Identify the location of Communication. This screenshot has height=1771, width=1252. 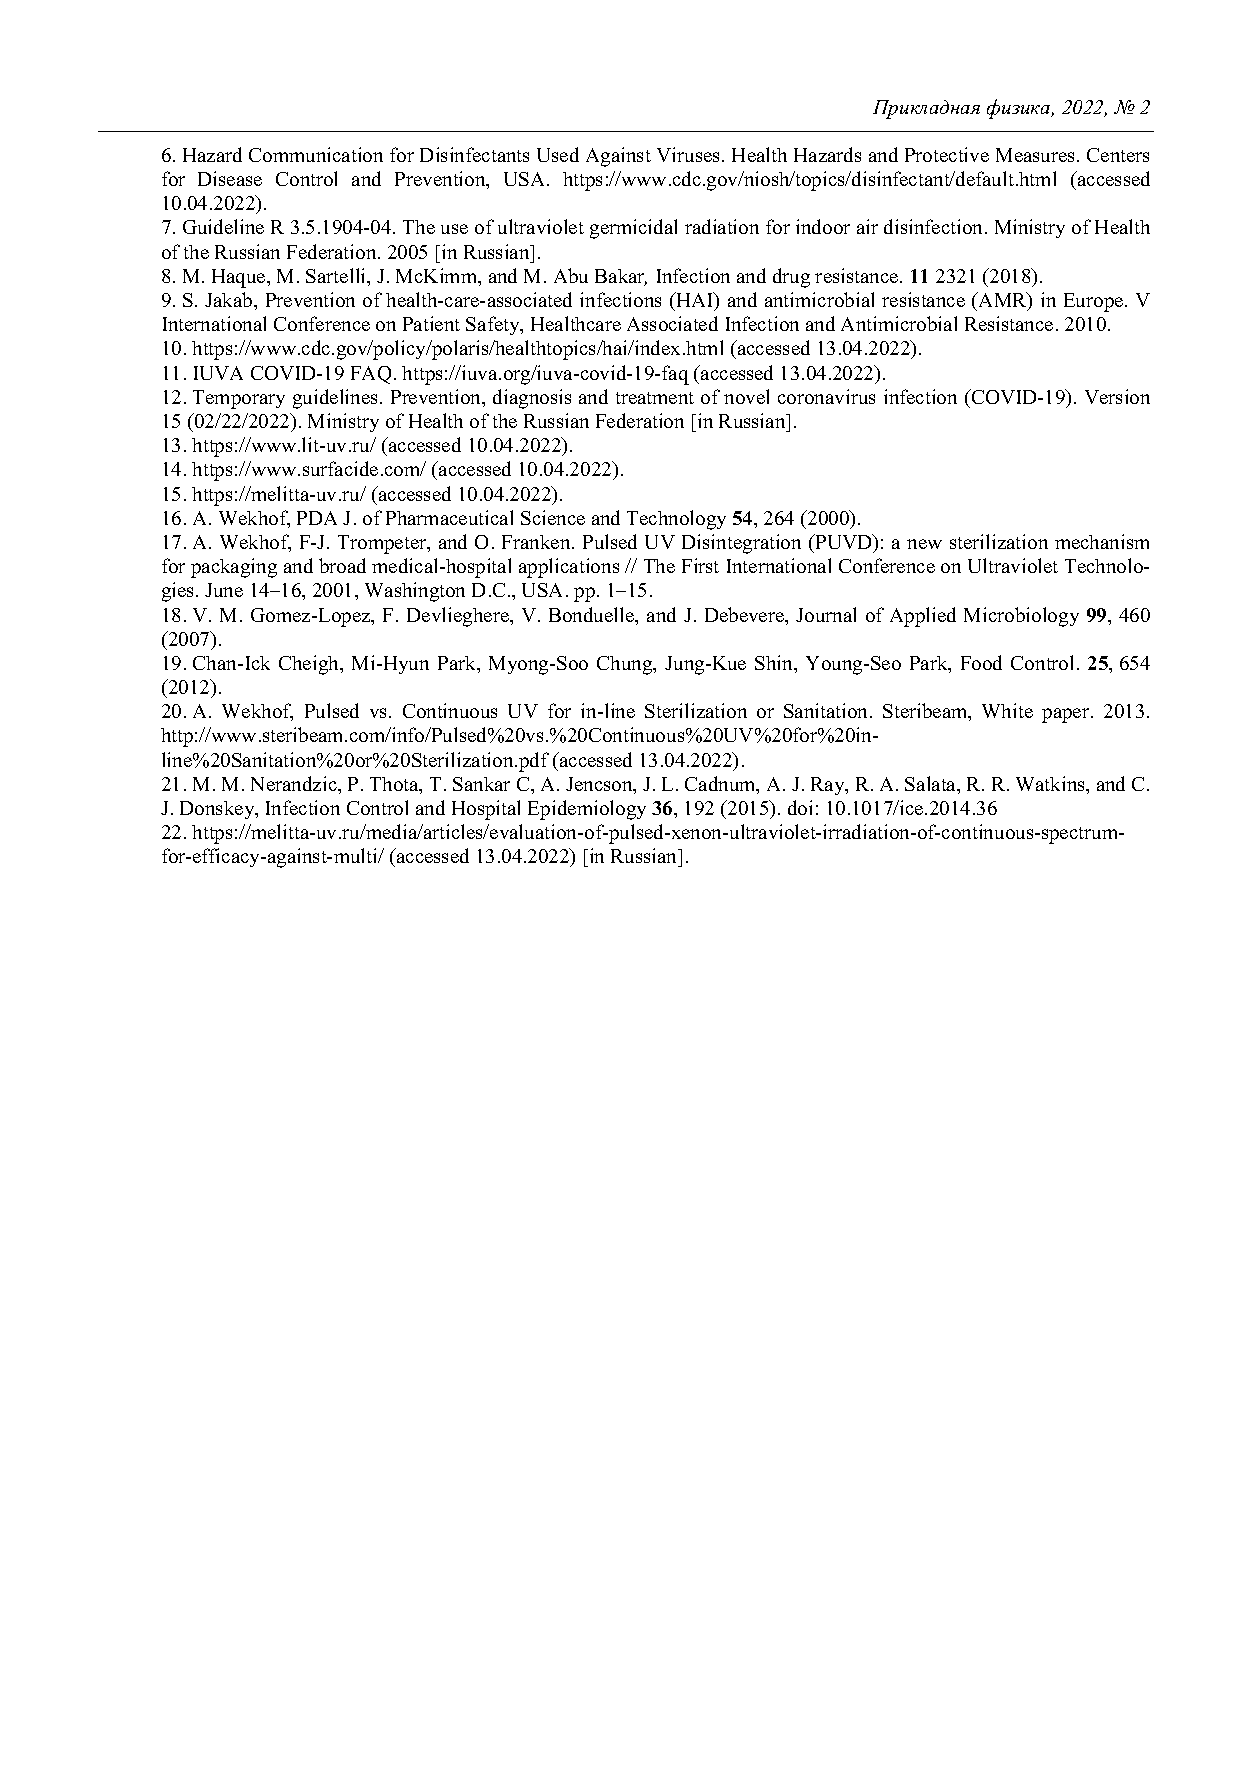
(316, 154).
